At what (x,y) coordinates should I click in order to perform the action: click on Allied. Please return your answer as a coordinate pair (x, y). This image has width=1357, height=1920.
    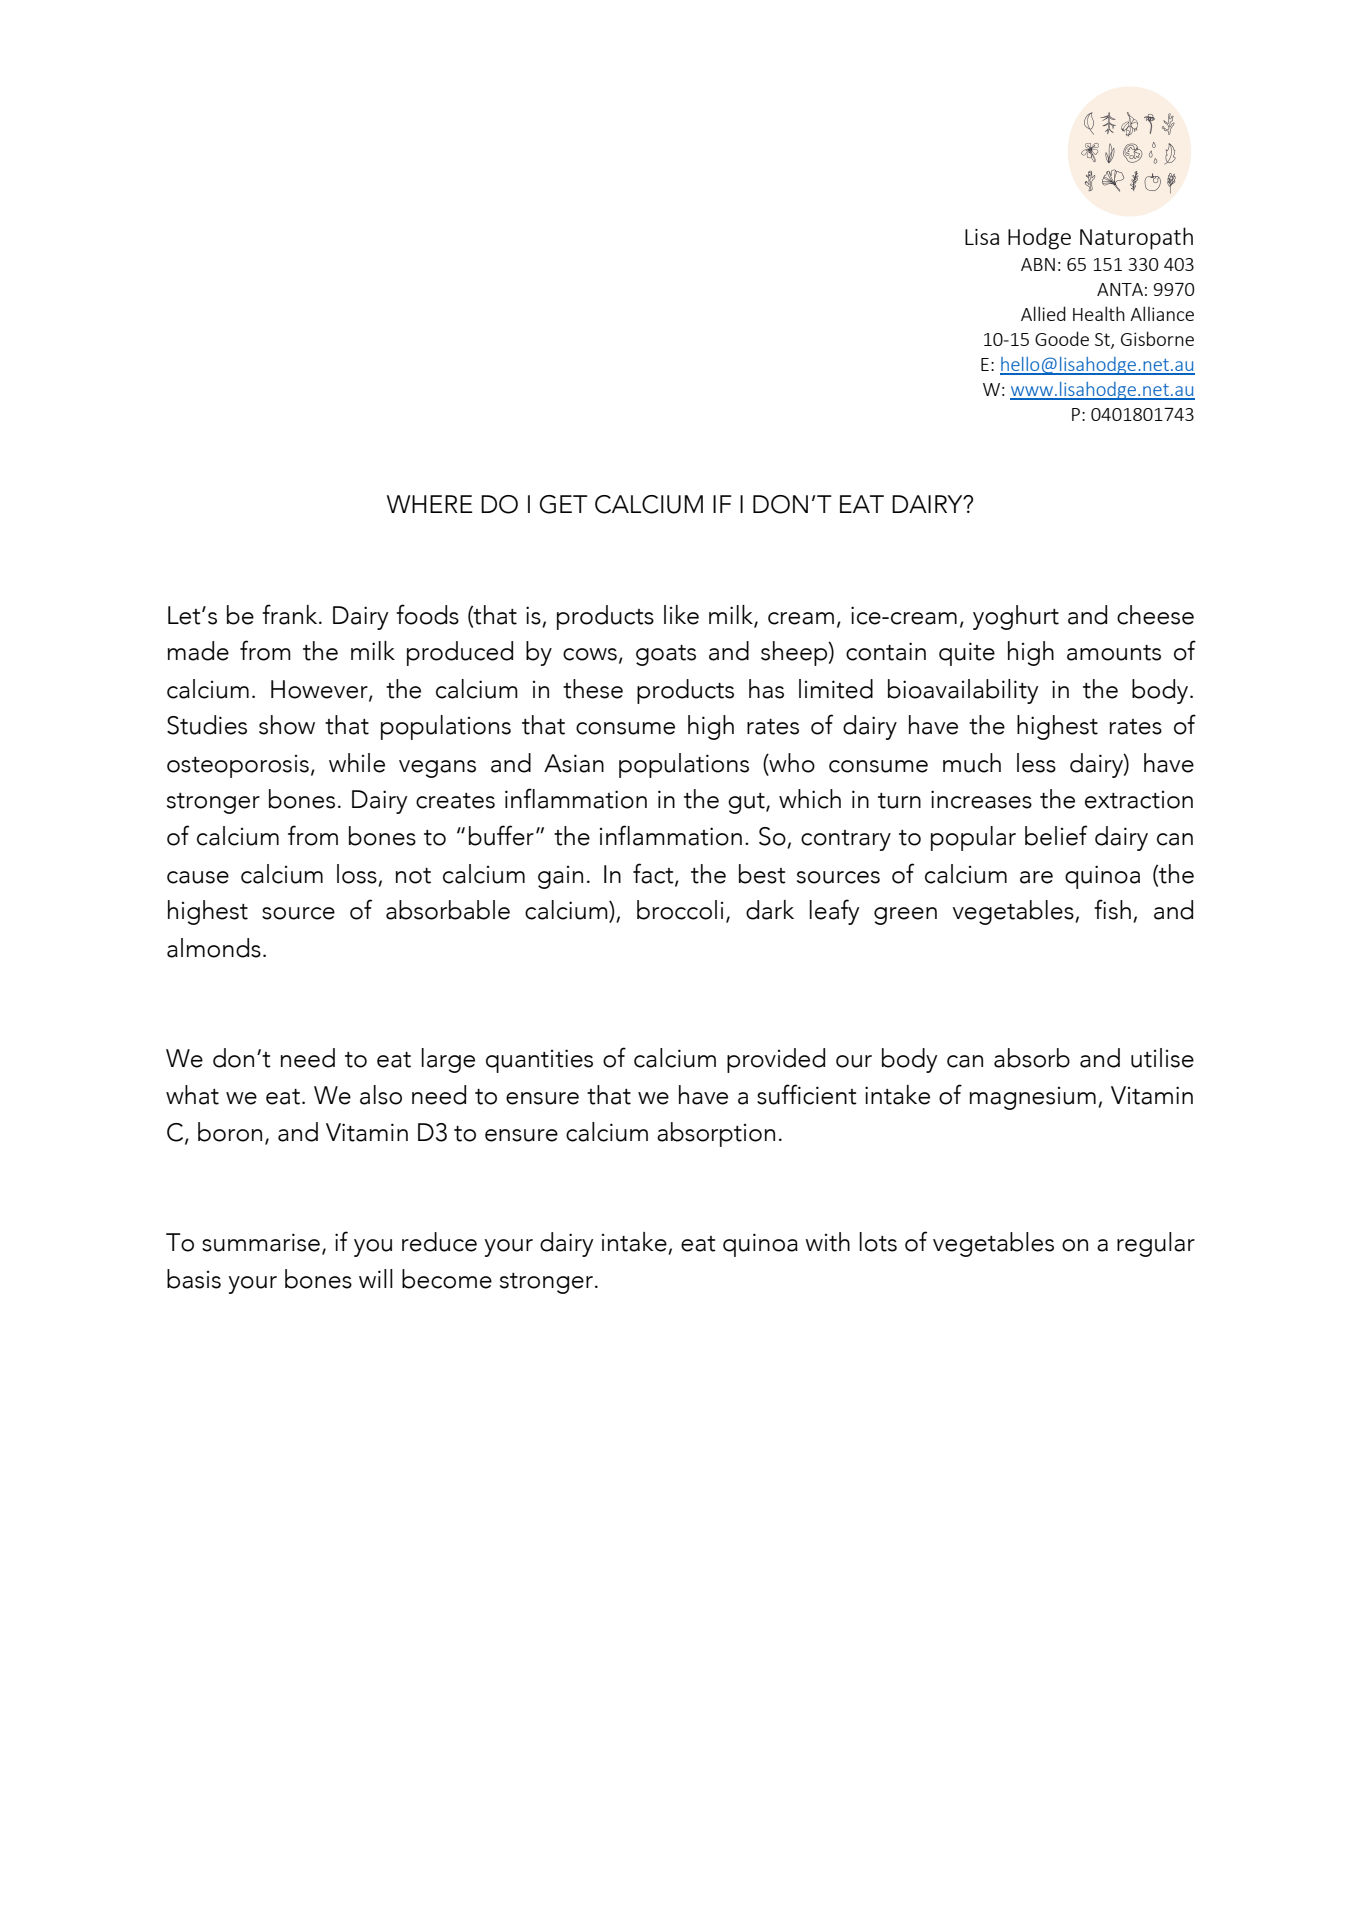
    Looking at the image, I should click on (1043, 313).
